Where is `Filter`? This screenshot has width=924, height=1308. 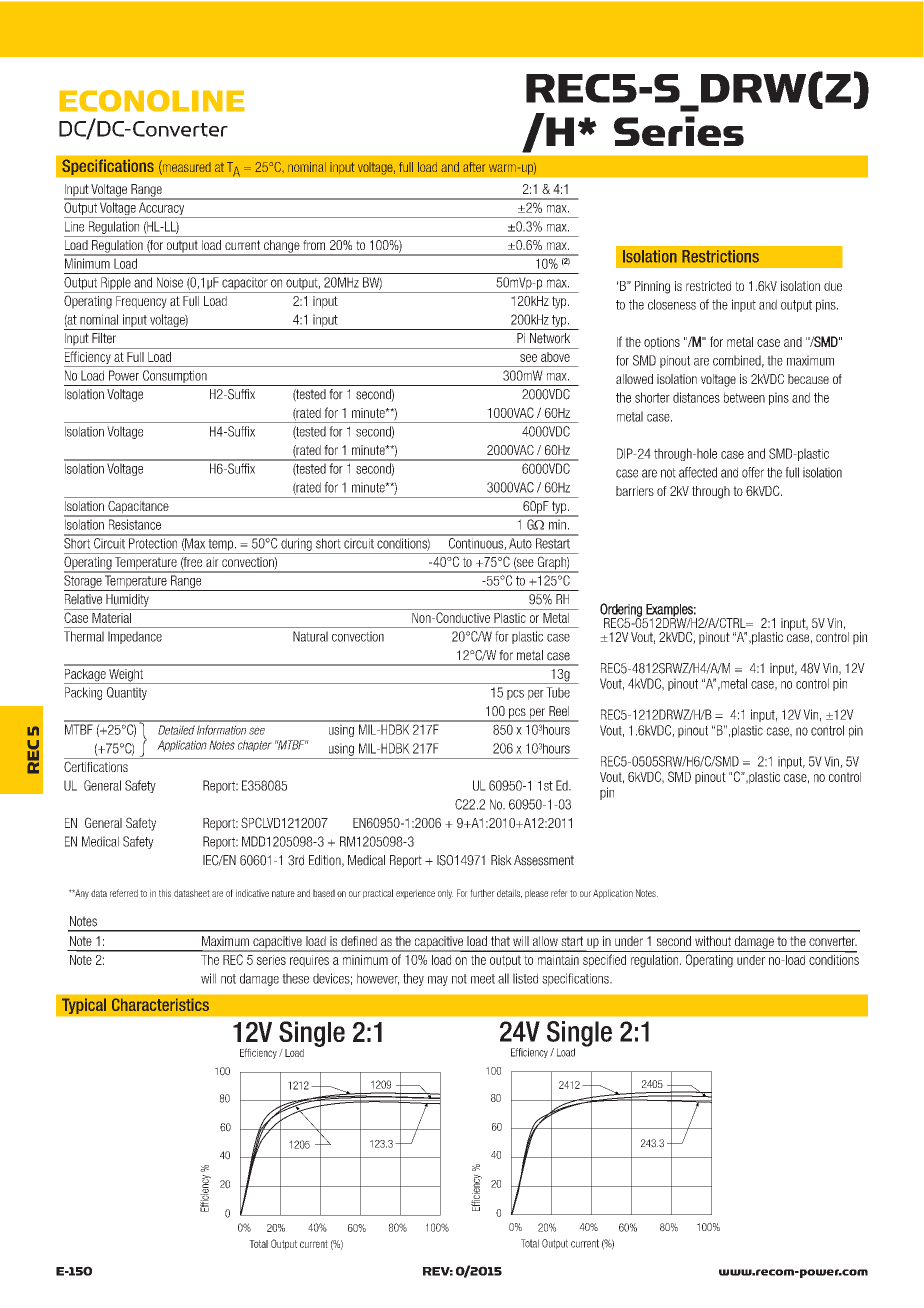
Filter is located at coordinates (104, 338).
